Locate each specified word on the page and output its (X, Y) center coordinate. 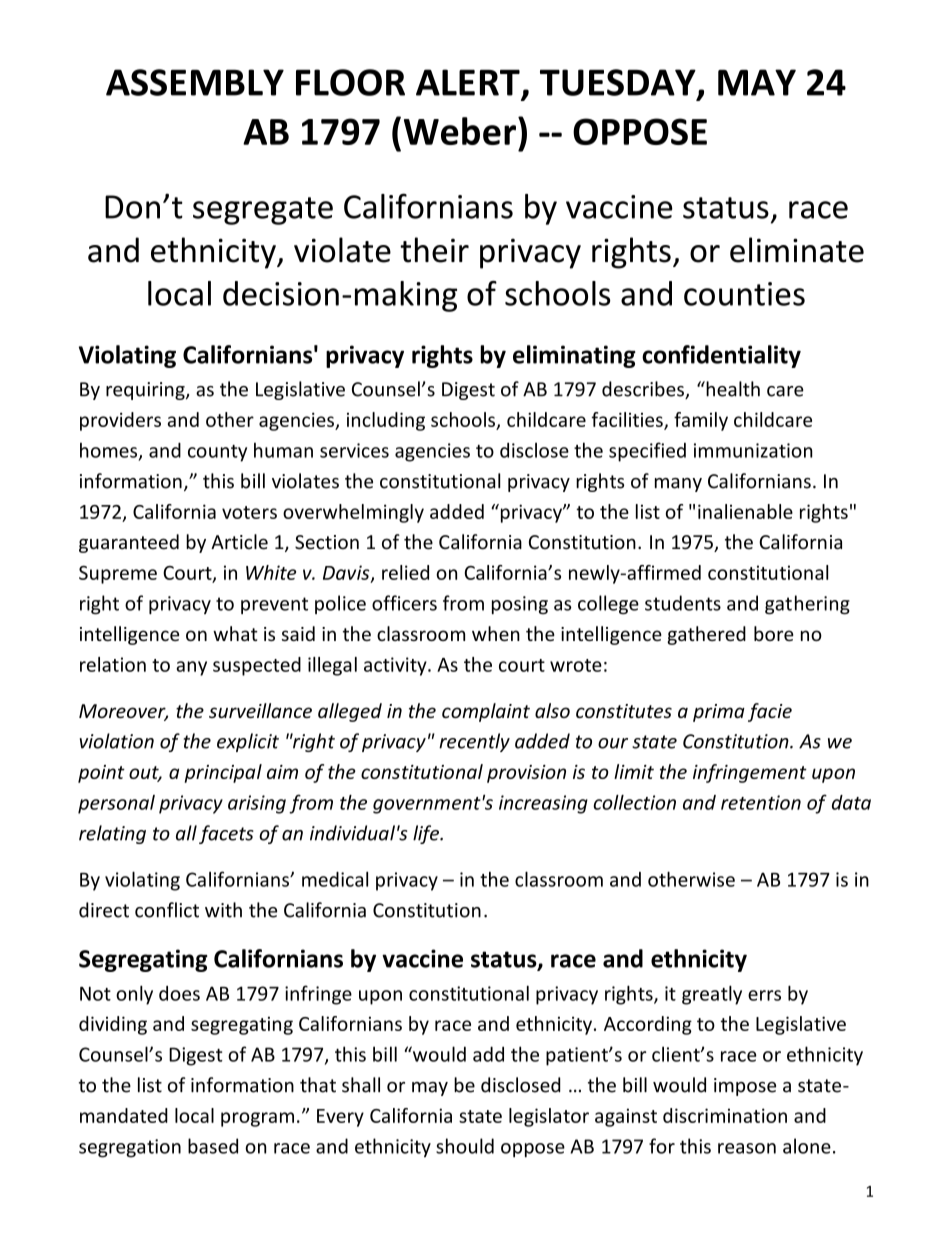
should (465, 1146)
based (213, 1146)
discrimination (725, 1115)
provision (526, 774)
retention (761, 802)
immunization (753, 450)
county (217, 453)
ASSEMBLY (195, 82)
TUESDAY (619, 83)
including (386, 421)
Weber (460, 131)
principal (223, 773)
